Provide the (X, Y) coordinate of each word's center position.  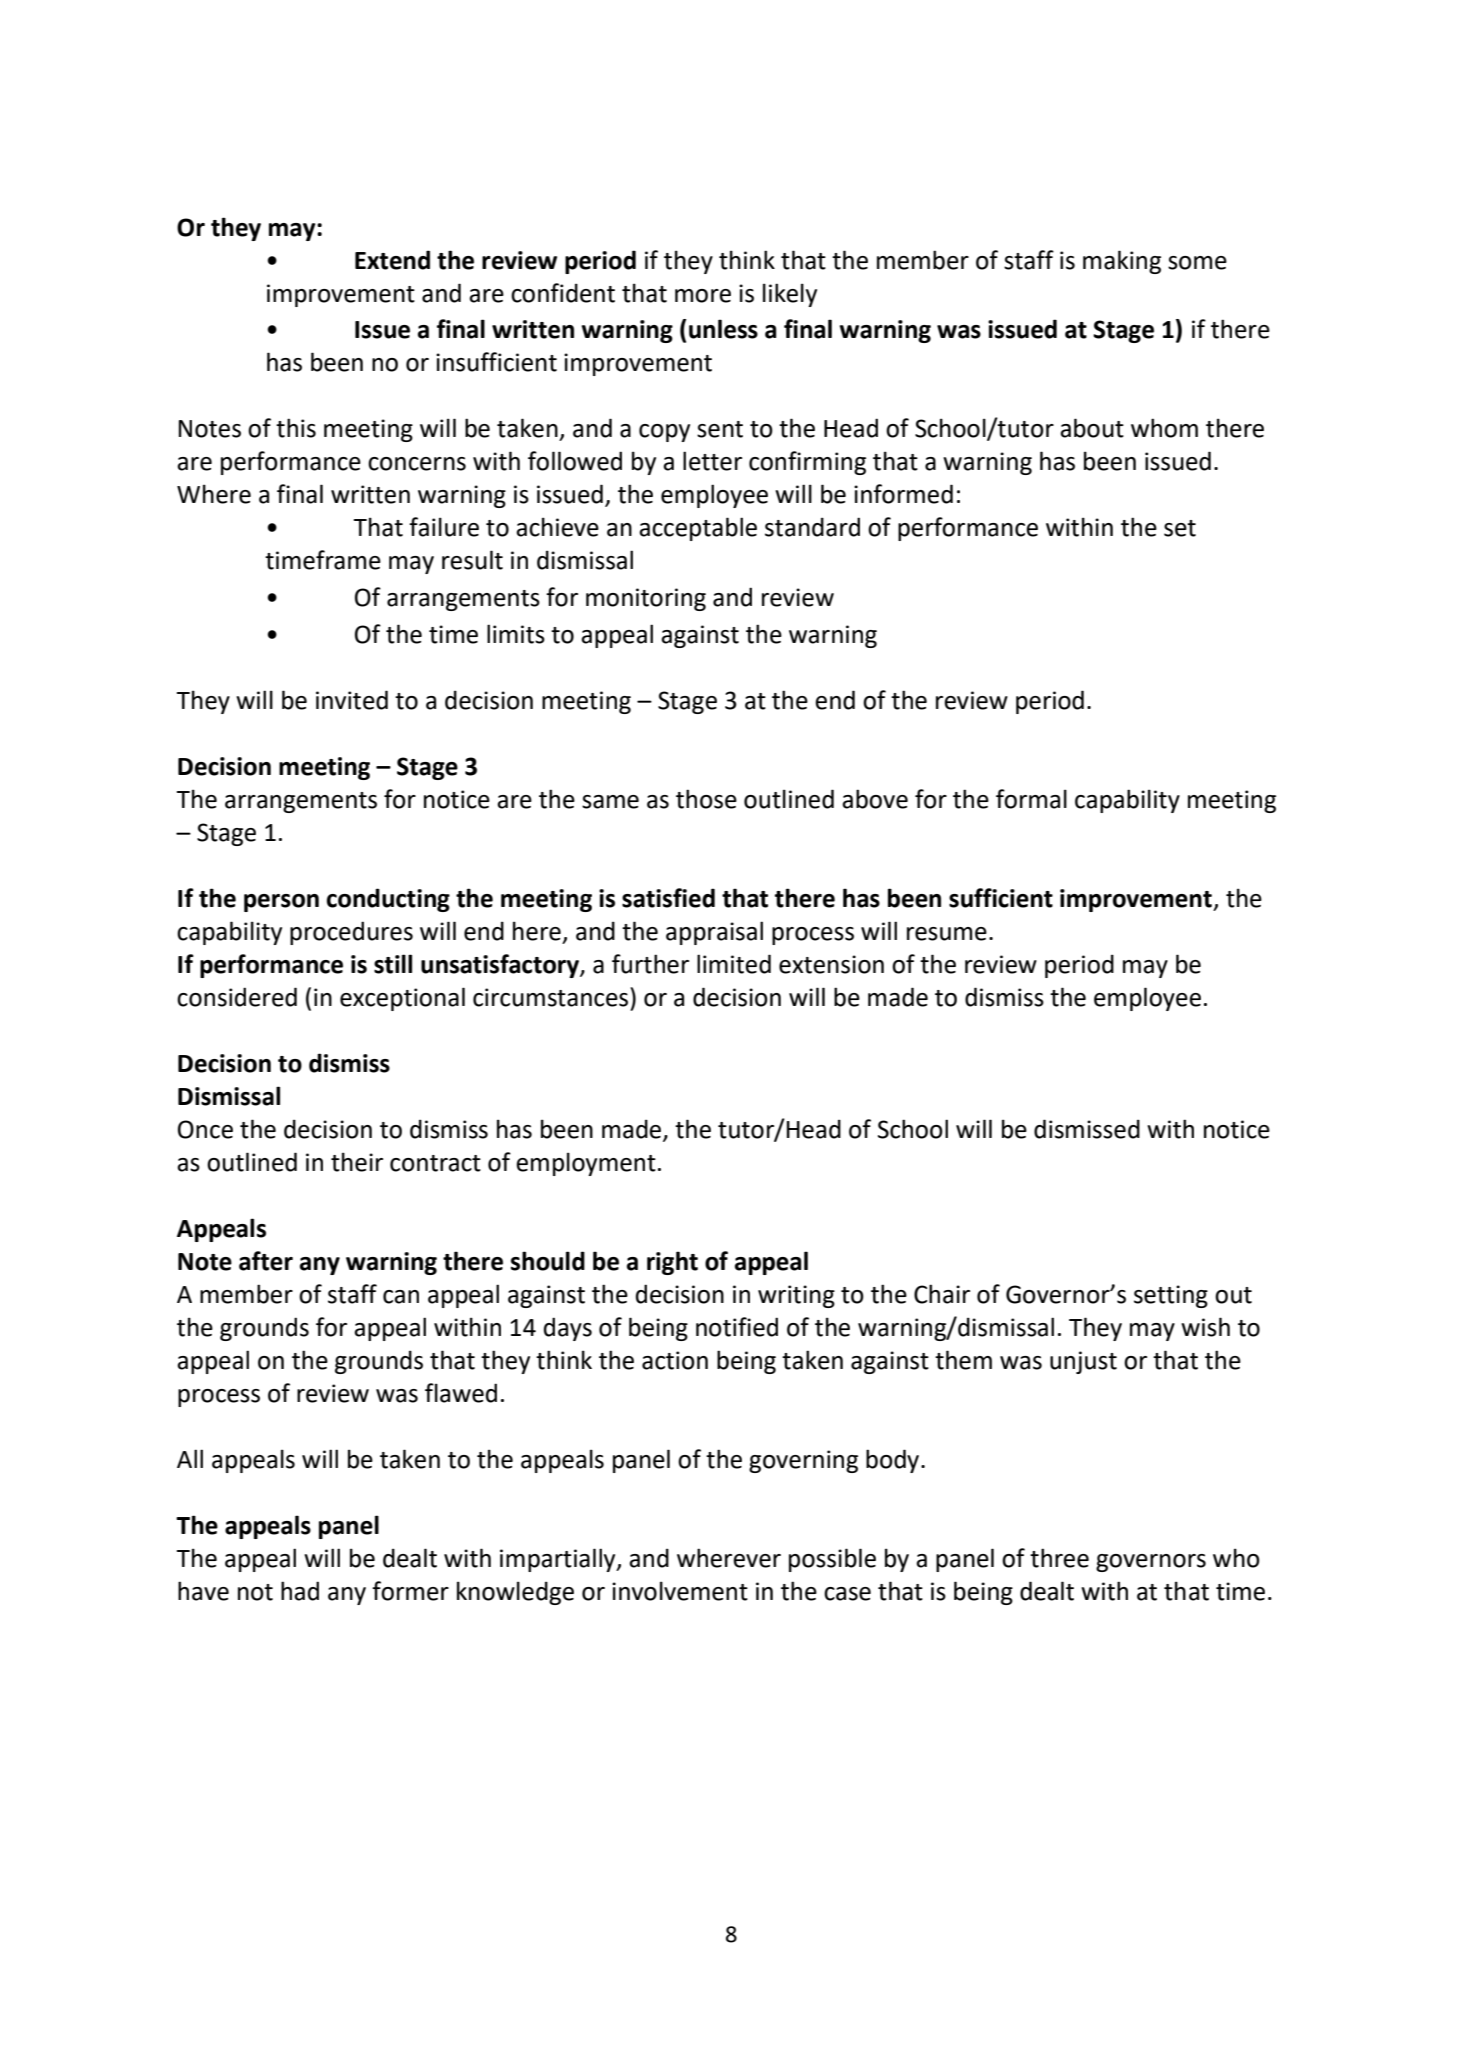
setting (1171, 1296)
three (1059, 1558)
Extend (392, 260)
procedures (351, 933)
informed (903, 494)
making (1122, 262)
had (300, 1591)
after (266, 1261)
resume (947, 934)
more (703, 296)
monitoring (646, 599)
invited (352, 700)
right (672, 1263)
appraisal (714, 933)
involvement (680, 1591)
